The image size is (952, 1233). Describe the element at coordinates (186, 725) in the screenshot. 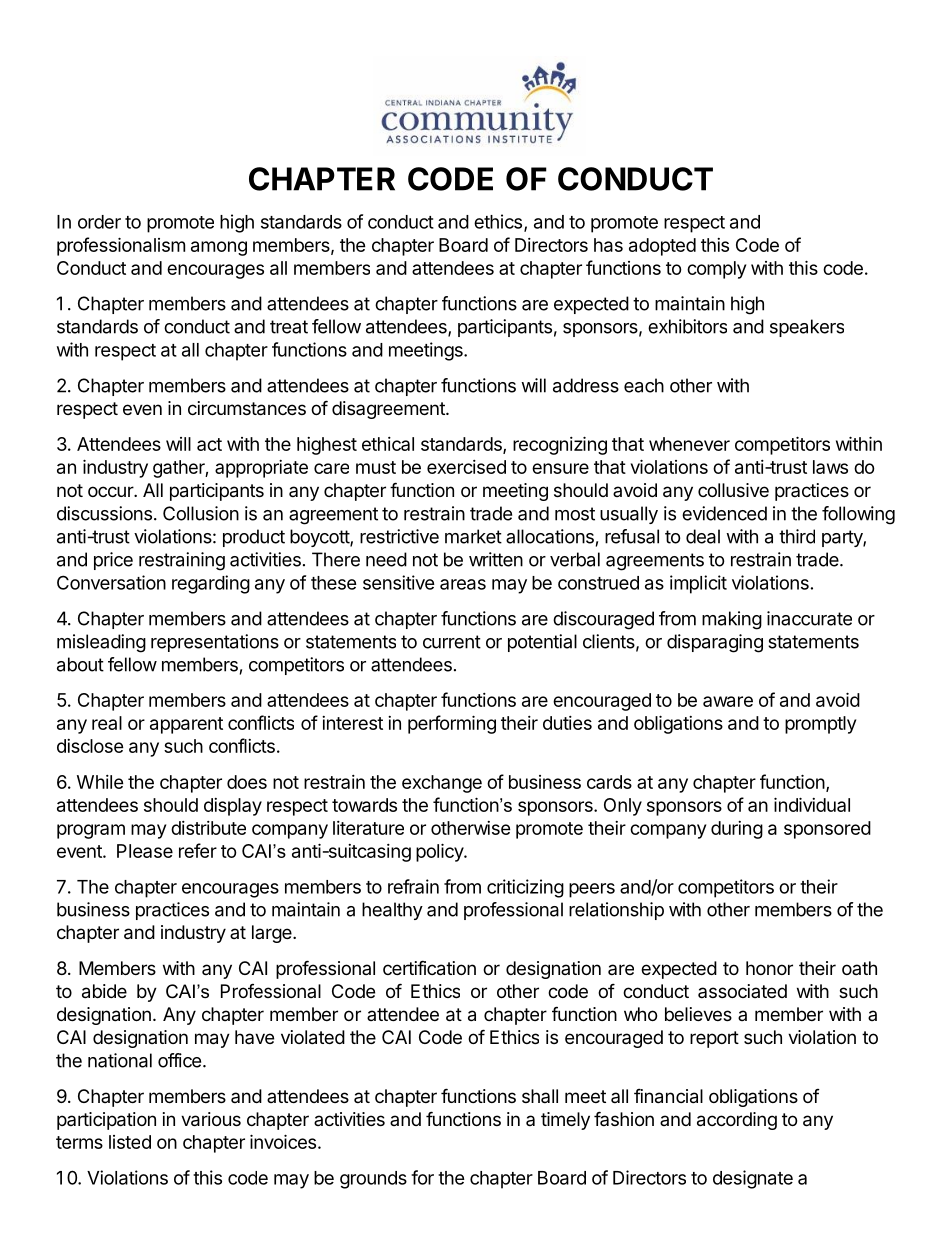

I see `apparent` at that location.
